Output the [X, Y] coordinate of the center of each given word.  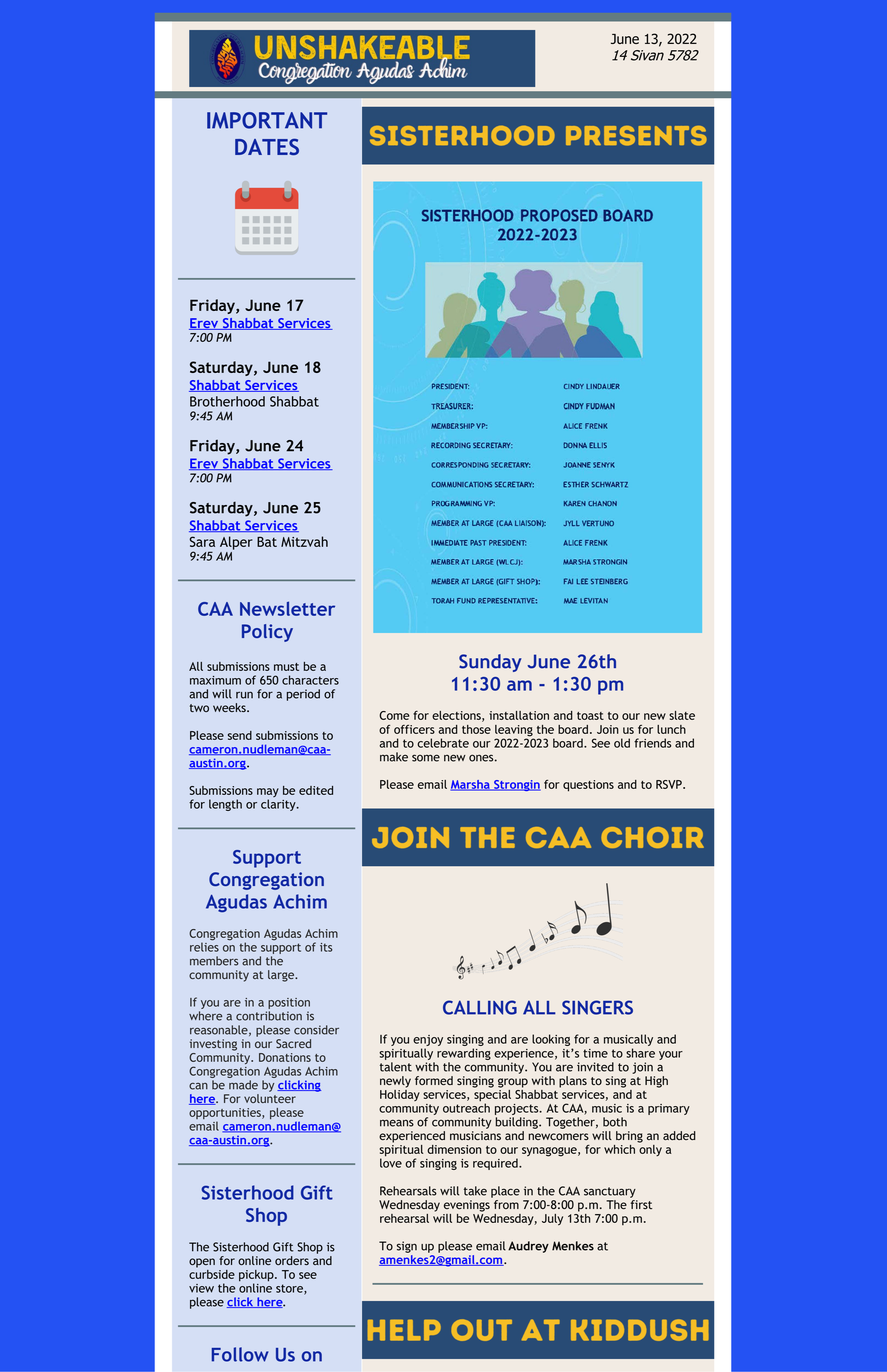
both [615, 1122]
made [243, 1085]
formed [434, 1080]
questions [588, 786]
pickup [257, 1277]
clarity [279, 805]
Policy [267, 633]
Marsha [471, 785]
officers [414, 729]
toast [590, 716]
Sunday [490, 663]
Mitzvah [304, 541]
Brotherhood [227, 401]
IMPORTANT [267, 120]
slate [682, 715]
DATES [267, 147]
